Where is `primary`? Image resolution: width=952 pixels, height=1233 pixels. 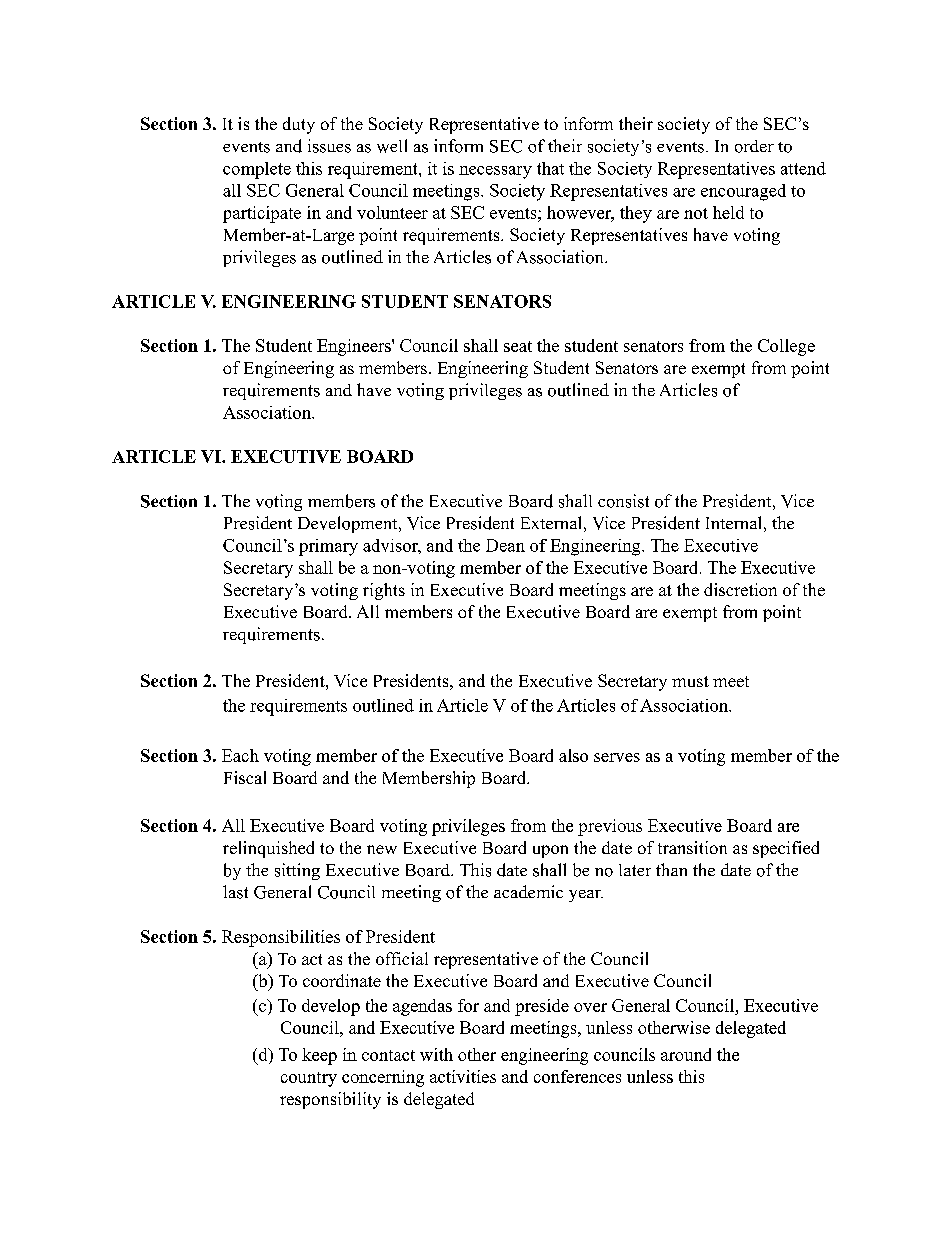 primary is located at coordinates (328, 547).
